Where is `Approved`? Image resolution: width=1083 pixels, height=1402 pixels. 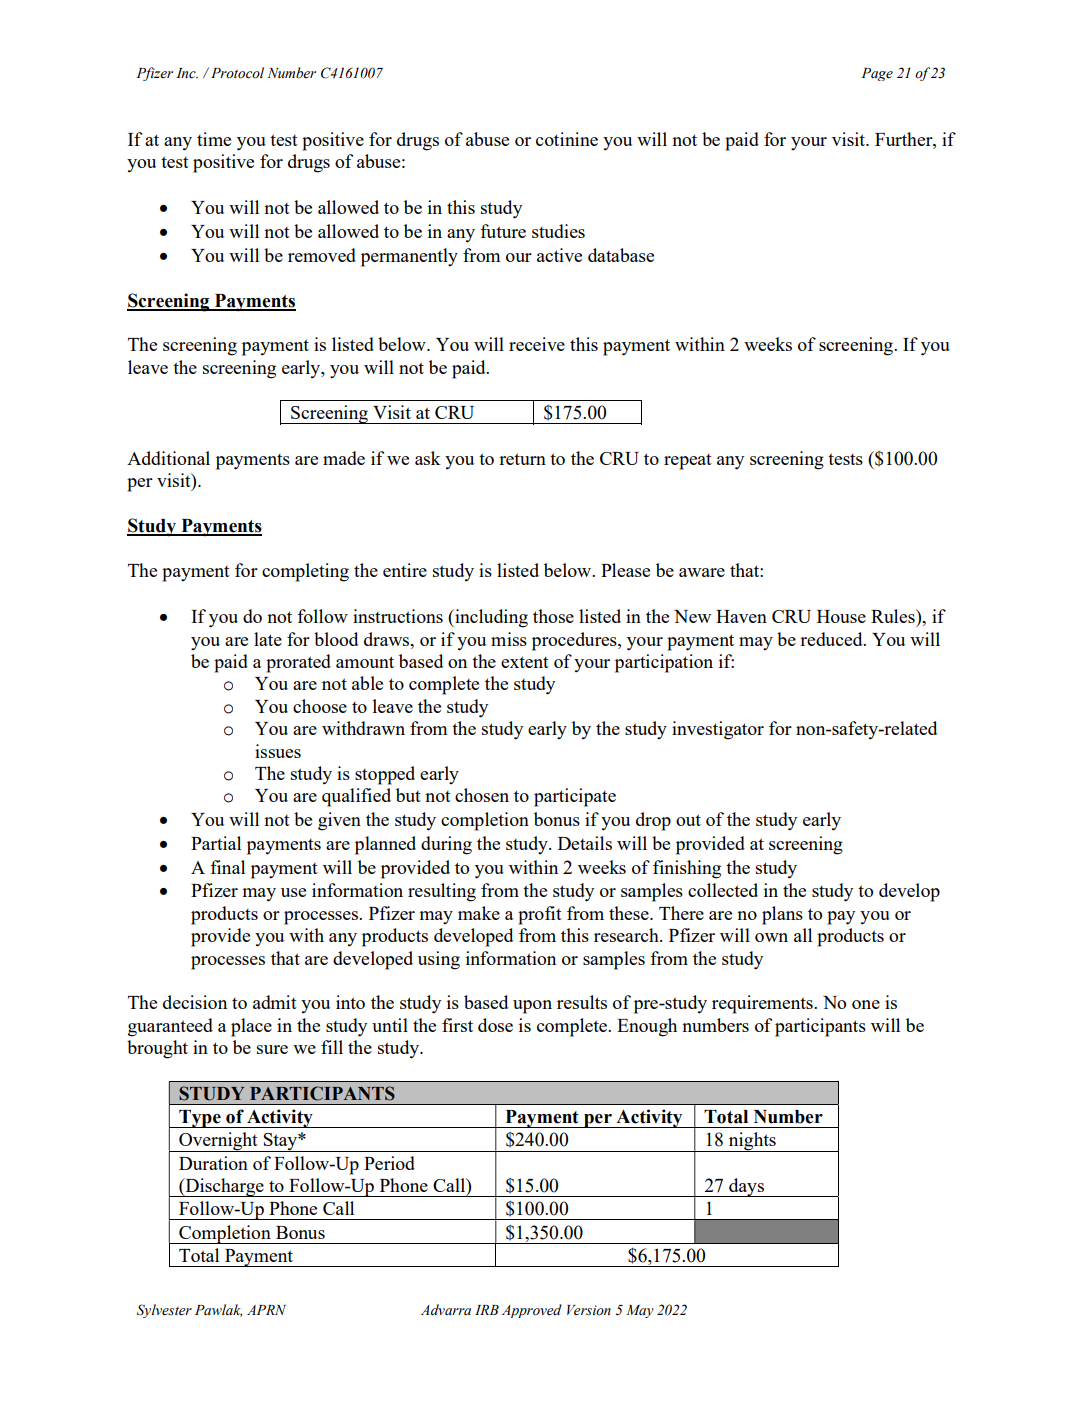 Approved is located at coordinates (532, 1311).
